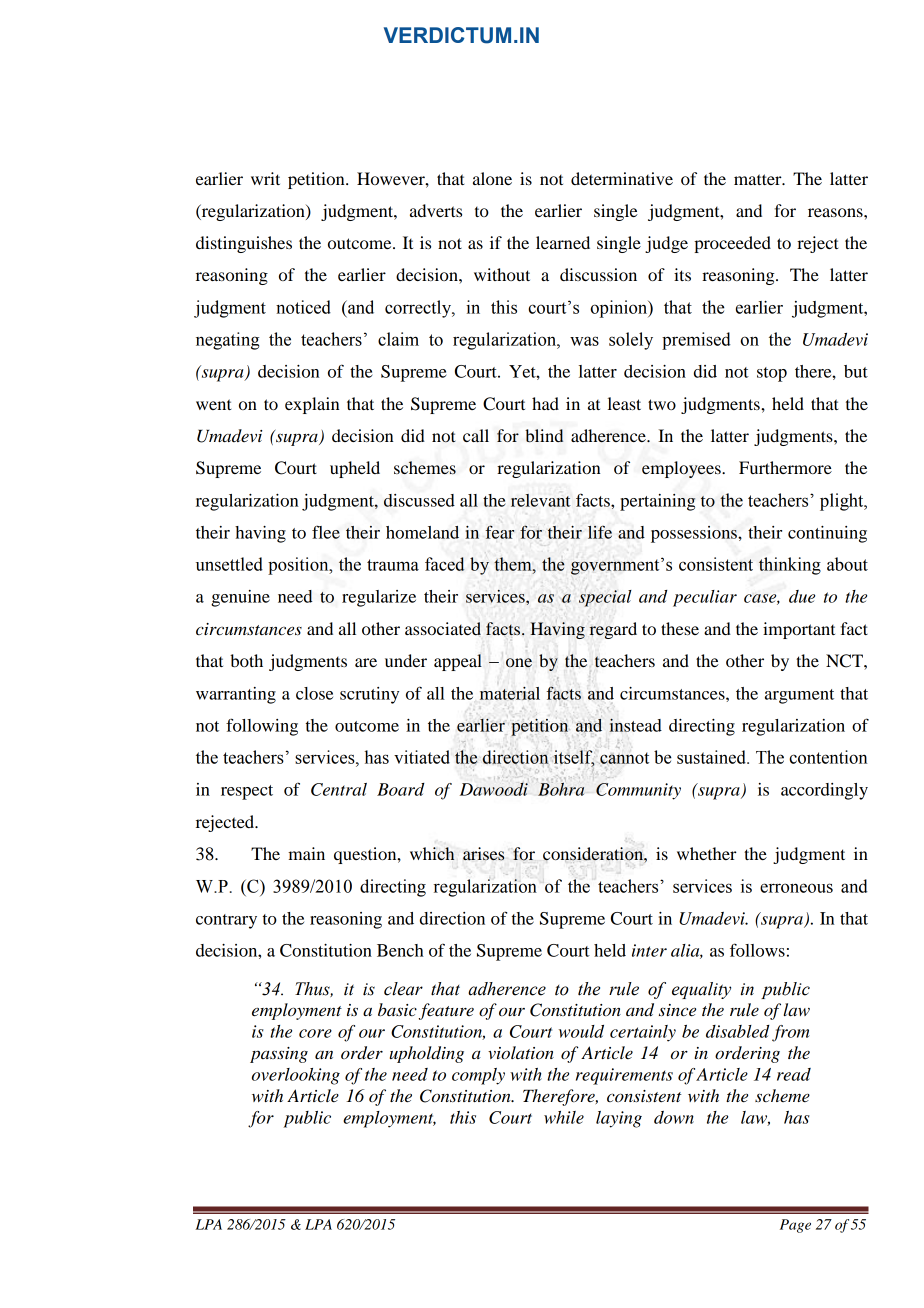  Describe the element at coordinates (563, 242) in the document. I see `learned` at that location.
